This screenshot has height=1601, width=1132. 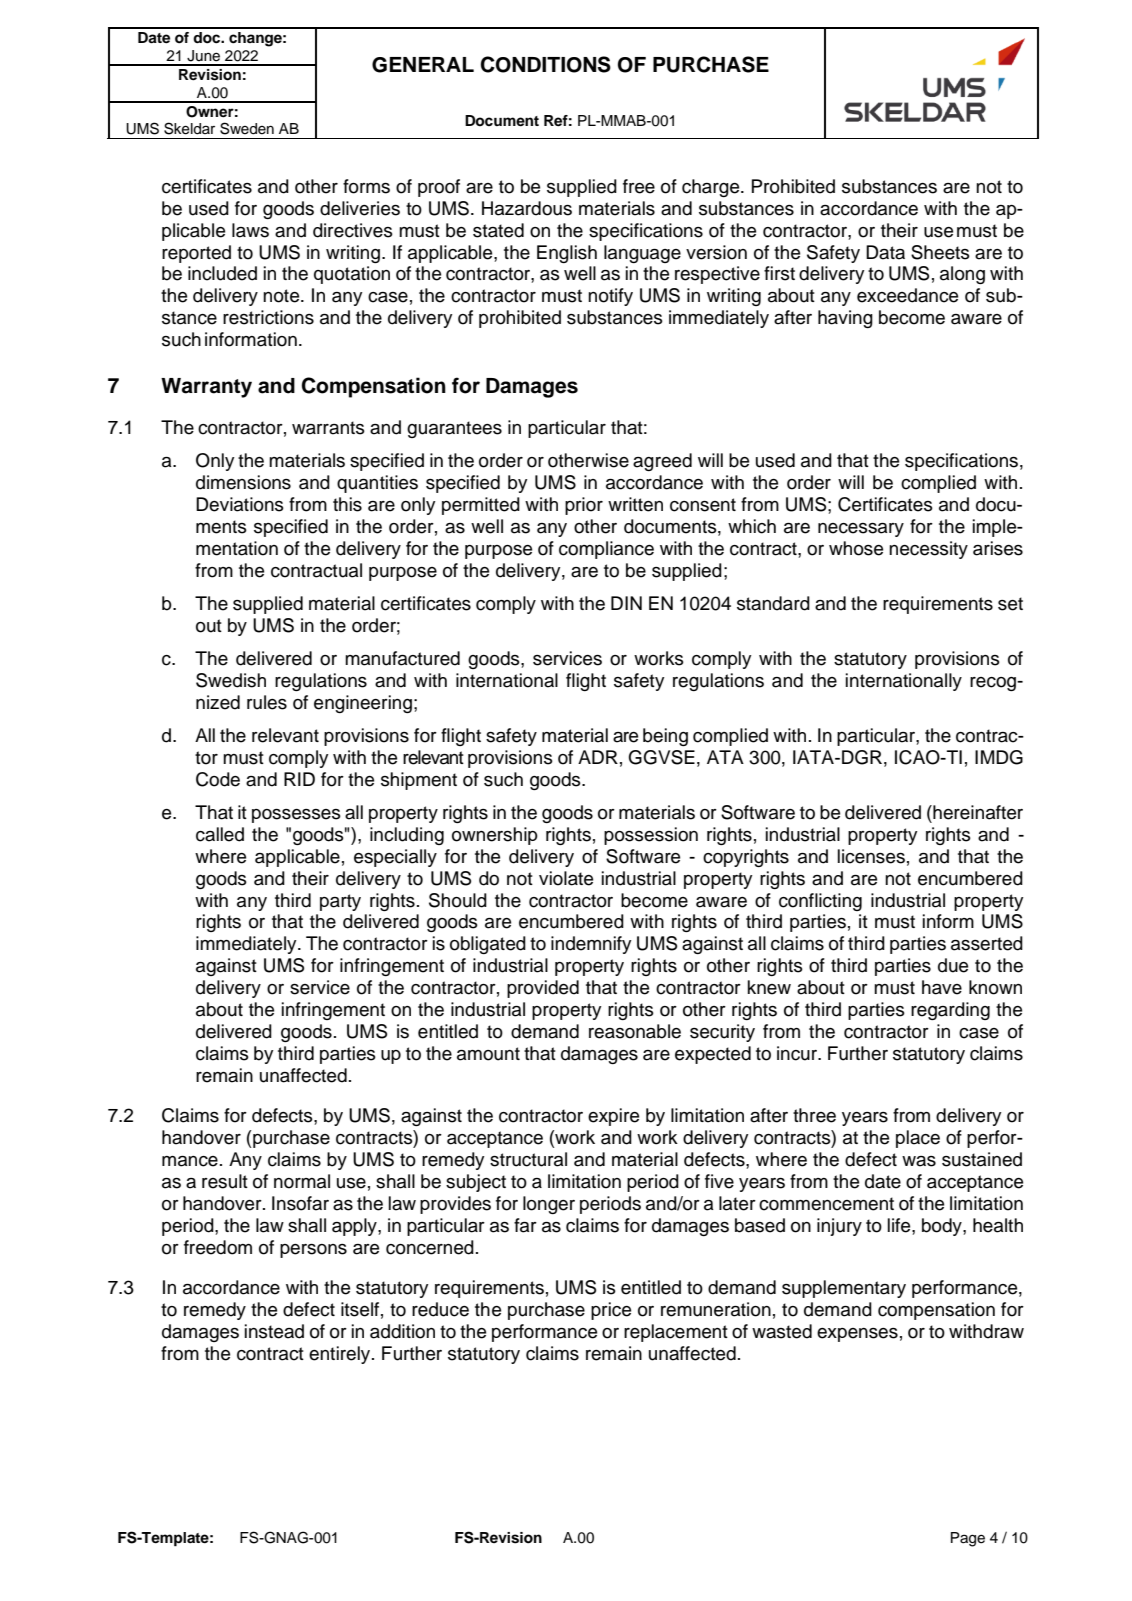 What do you see at coordinates (341, 1355) in the screenshot?
I see `entirely` at bounding box center [341, 1355].
